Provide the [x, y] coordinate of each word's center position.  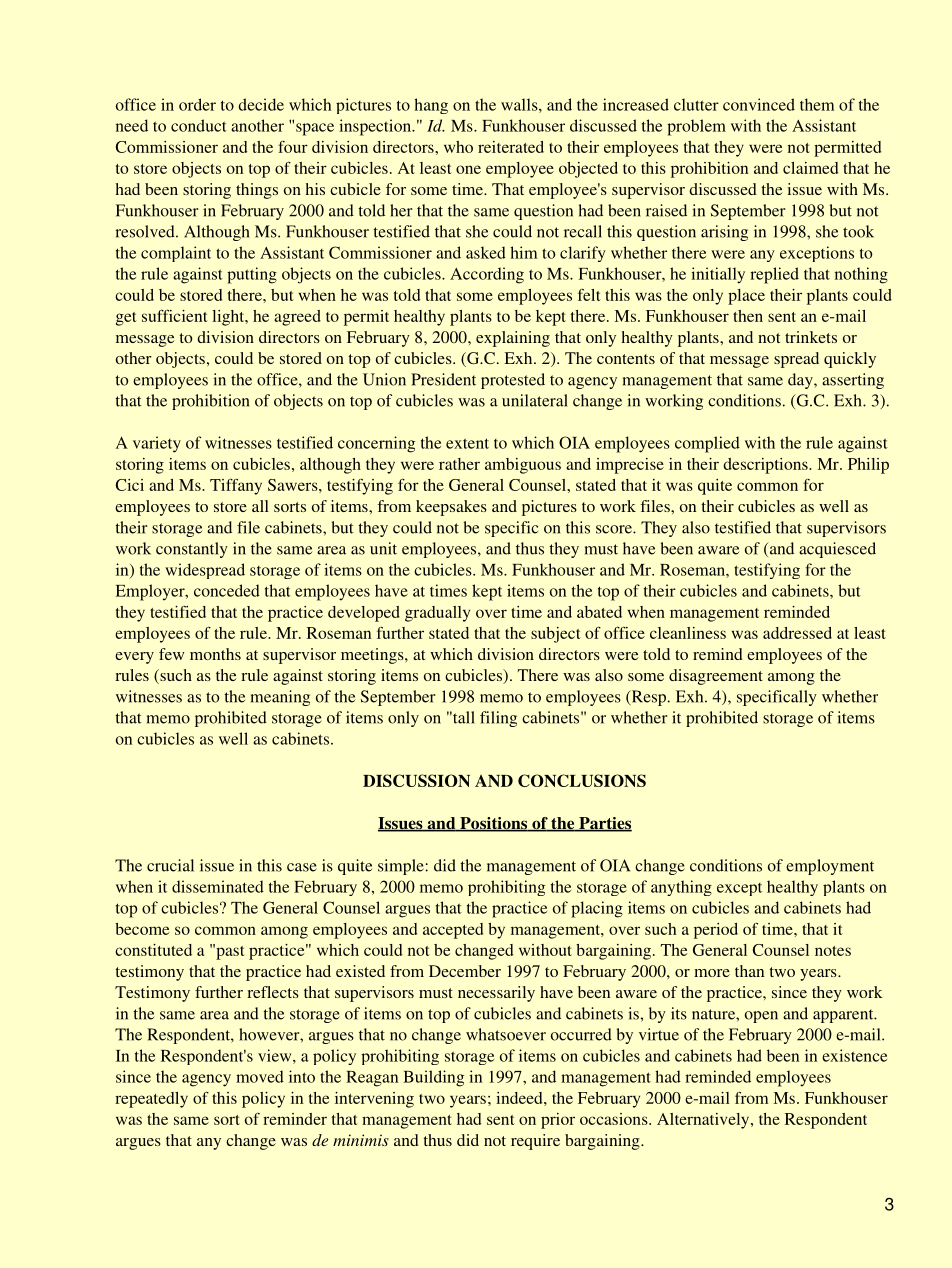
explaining [513, 339]
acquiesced [837, 550]
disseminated [218, 886]
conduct [199, 125]
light [229, 318]
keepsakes [451, 508]
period [716, 931]
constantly [192, 550]
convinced [759, 104]
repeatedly [151, 1100]
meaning [280, 698]
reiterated [511, 147]
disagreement [716, 677]
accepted [453, 931]
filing [498, 719]
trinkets [811, 337]
